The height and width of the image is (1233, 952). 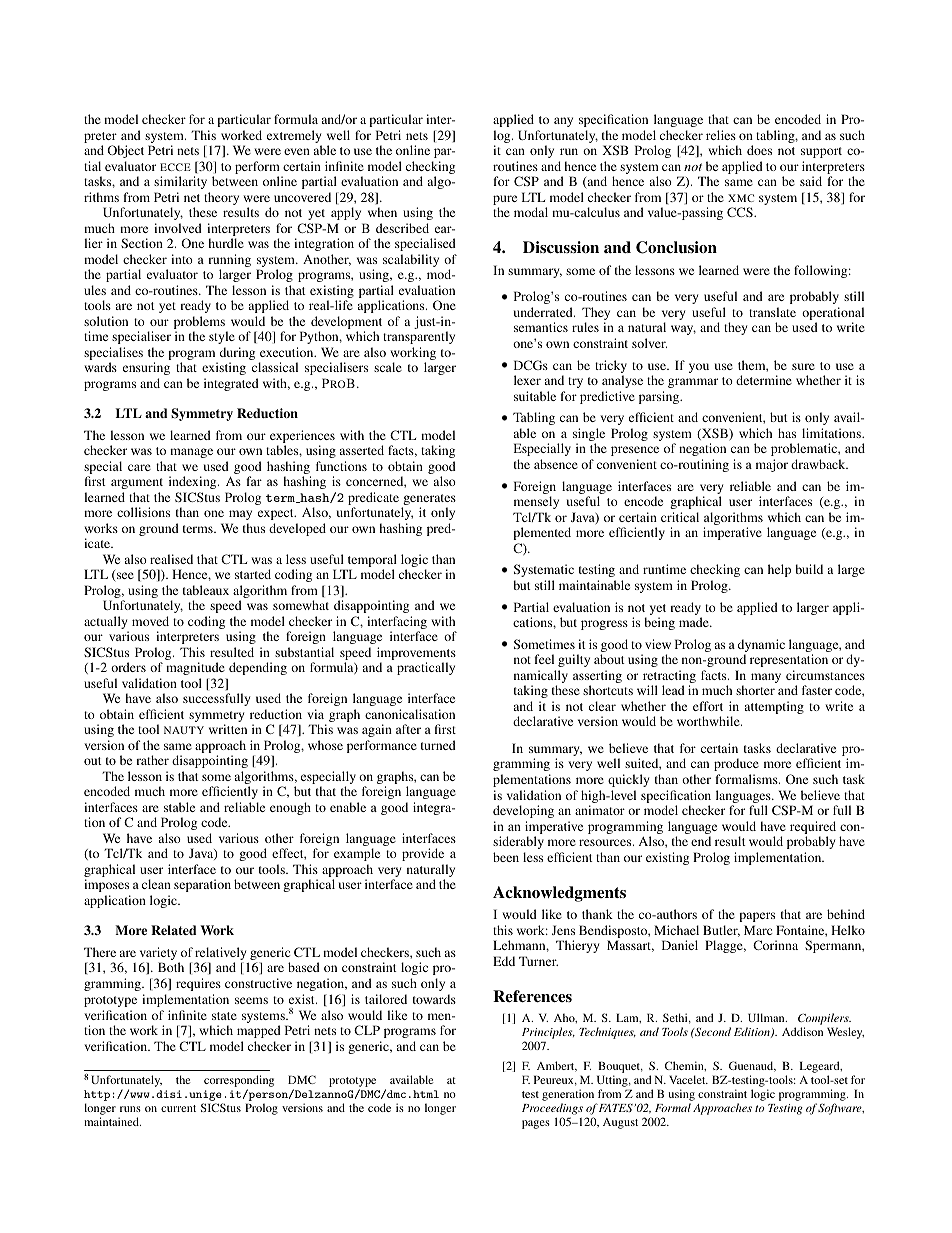 I want to click on pure, so click(x=505, y=201).
